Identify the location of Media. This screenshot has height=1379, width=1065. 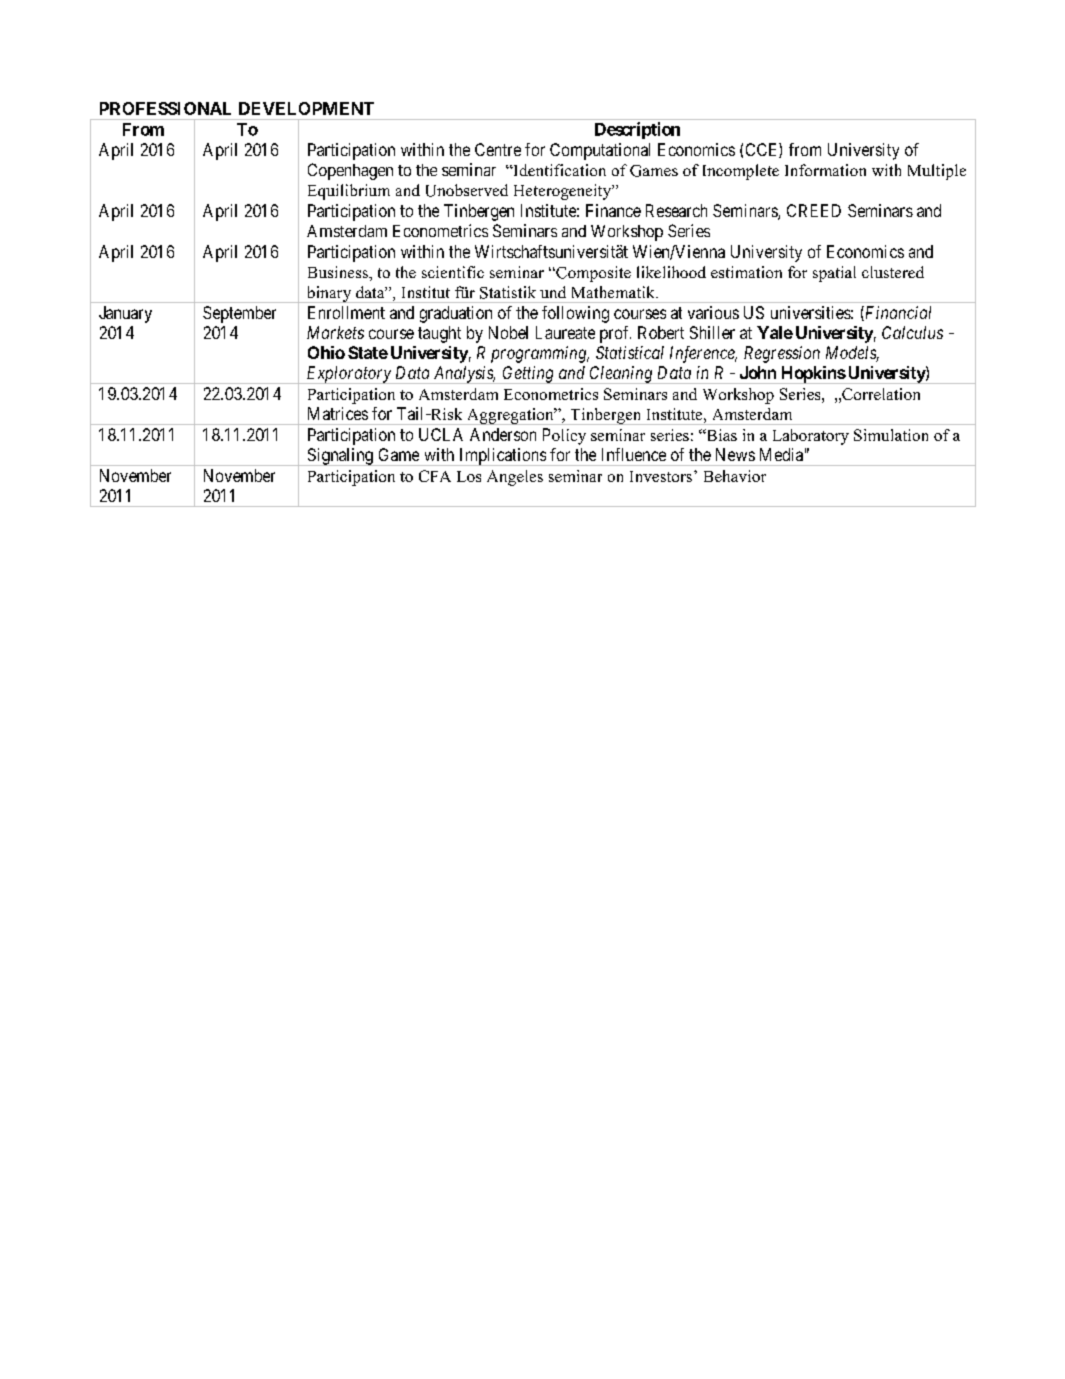
(781, 454).
